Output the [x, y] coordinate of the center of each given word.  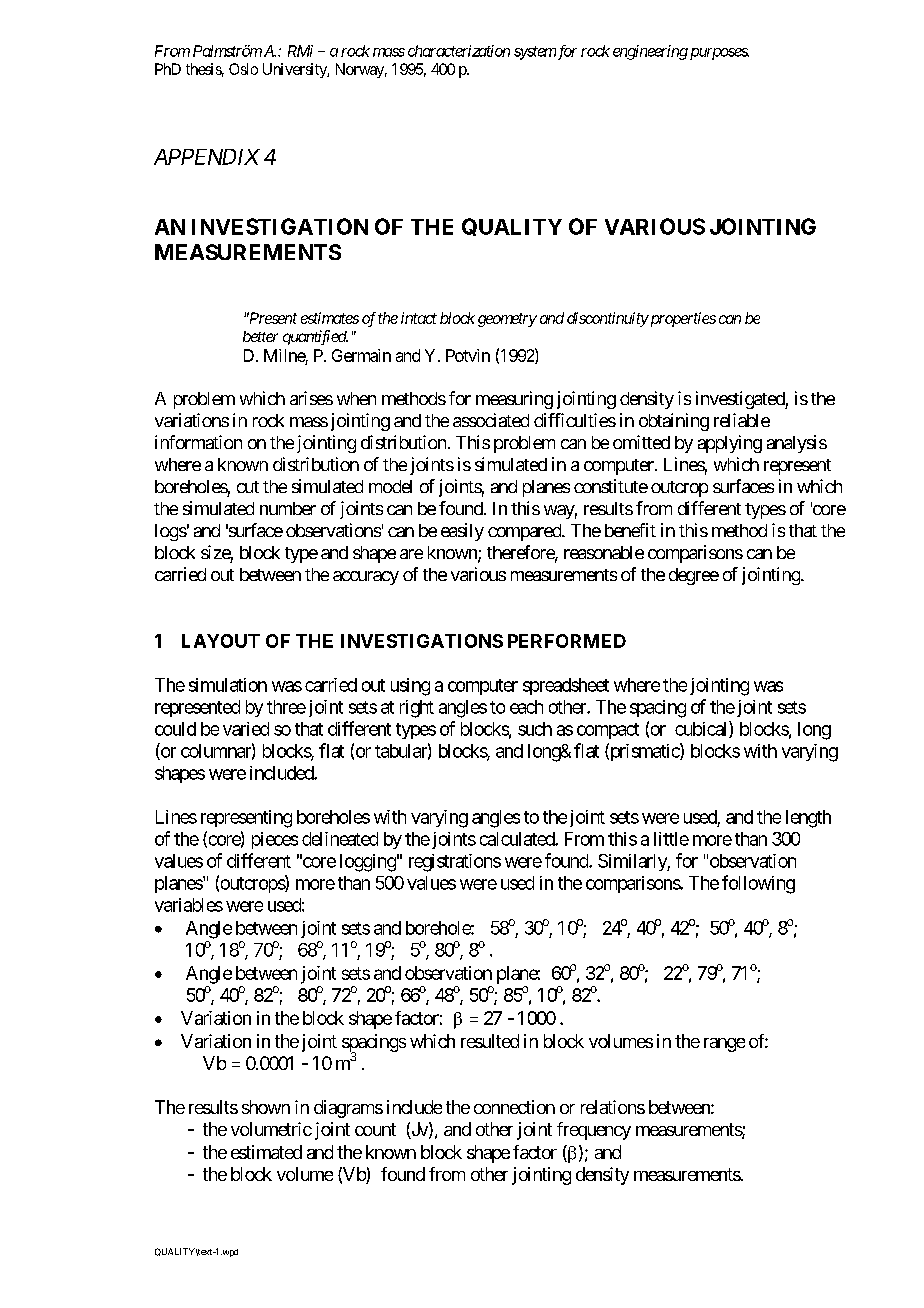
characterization [459, 51]
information [198, 442]
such [535, 729]
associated [491, 420]
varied [246, 729]
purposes [718, 54]
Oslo [243, 69]
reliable [742, 420]
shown [266, 1107]
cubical [702, 729]
